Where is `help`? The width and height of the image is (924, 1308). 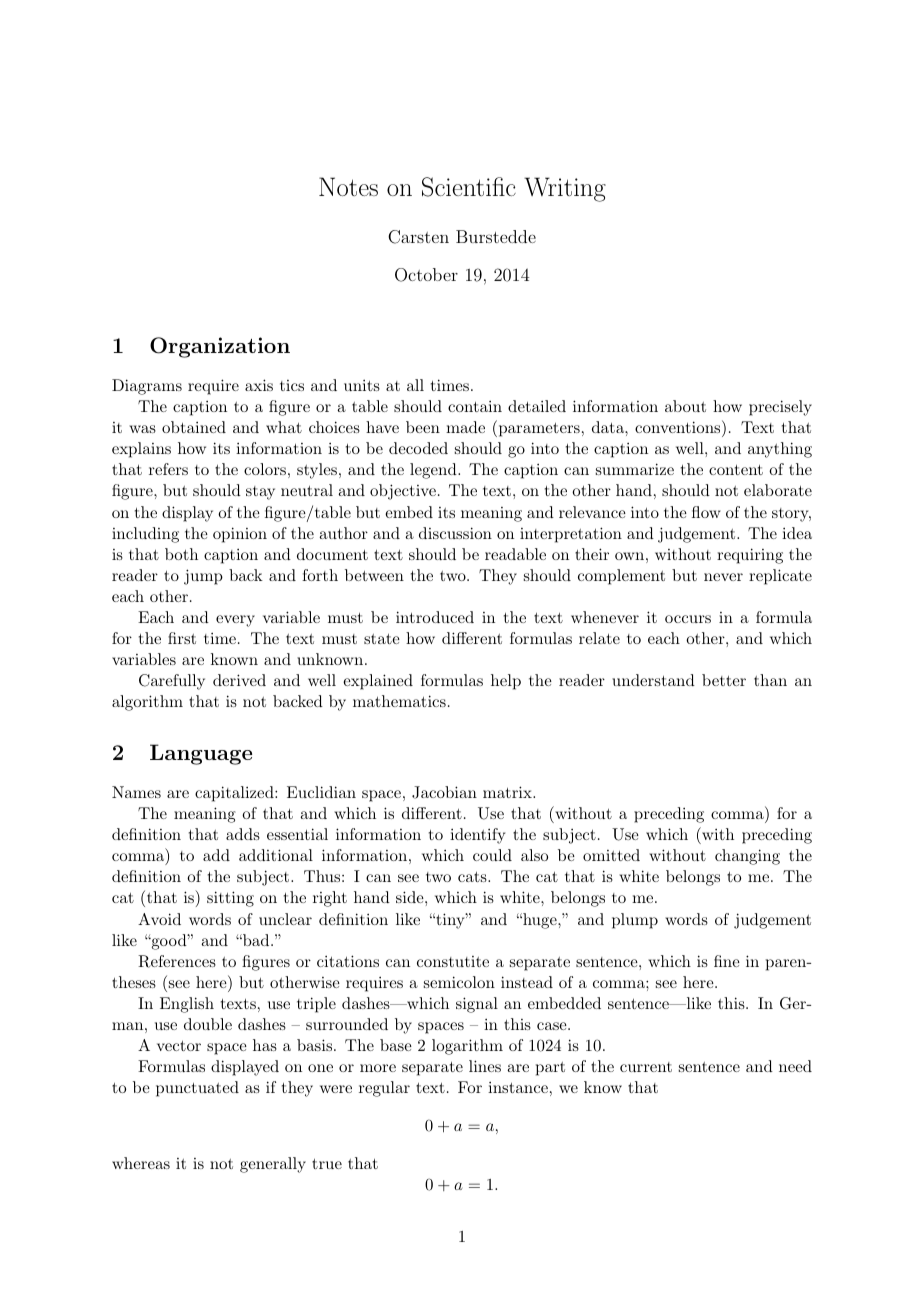 help is located at coordinates (506, 682).
